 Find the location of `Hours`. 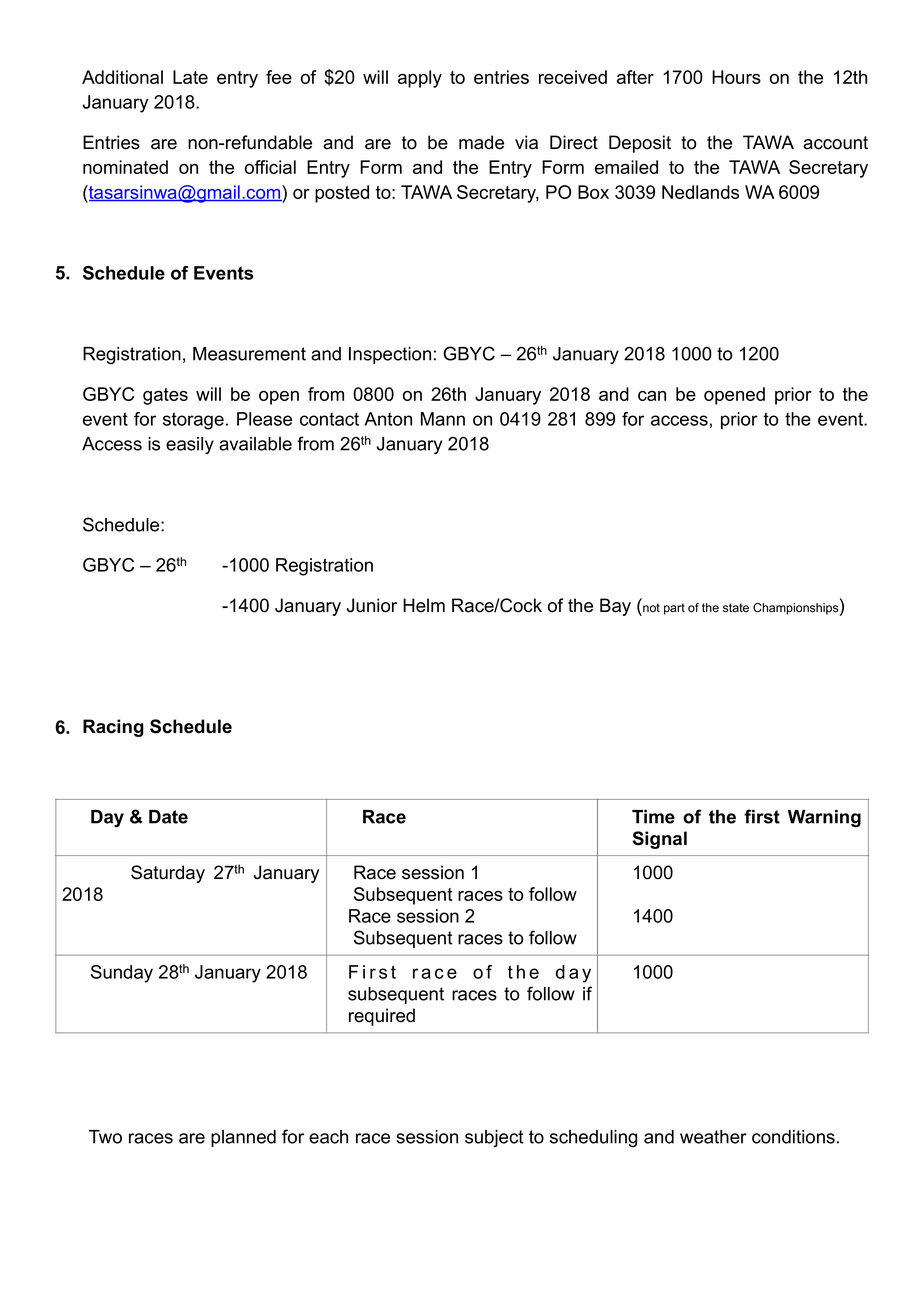

Hours is located at coordinates (736, 77).
